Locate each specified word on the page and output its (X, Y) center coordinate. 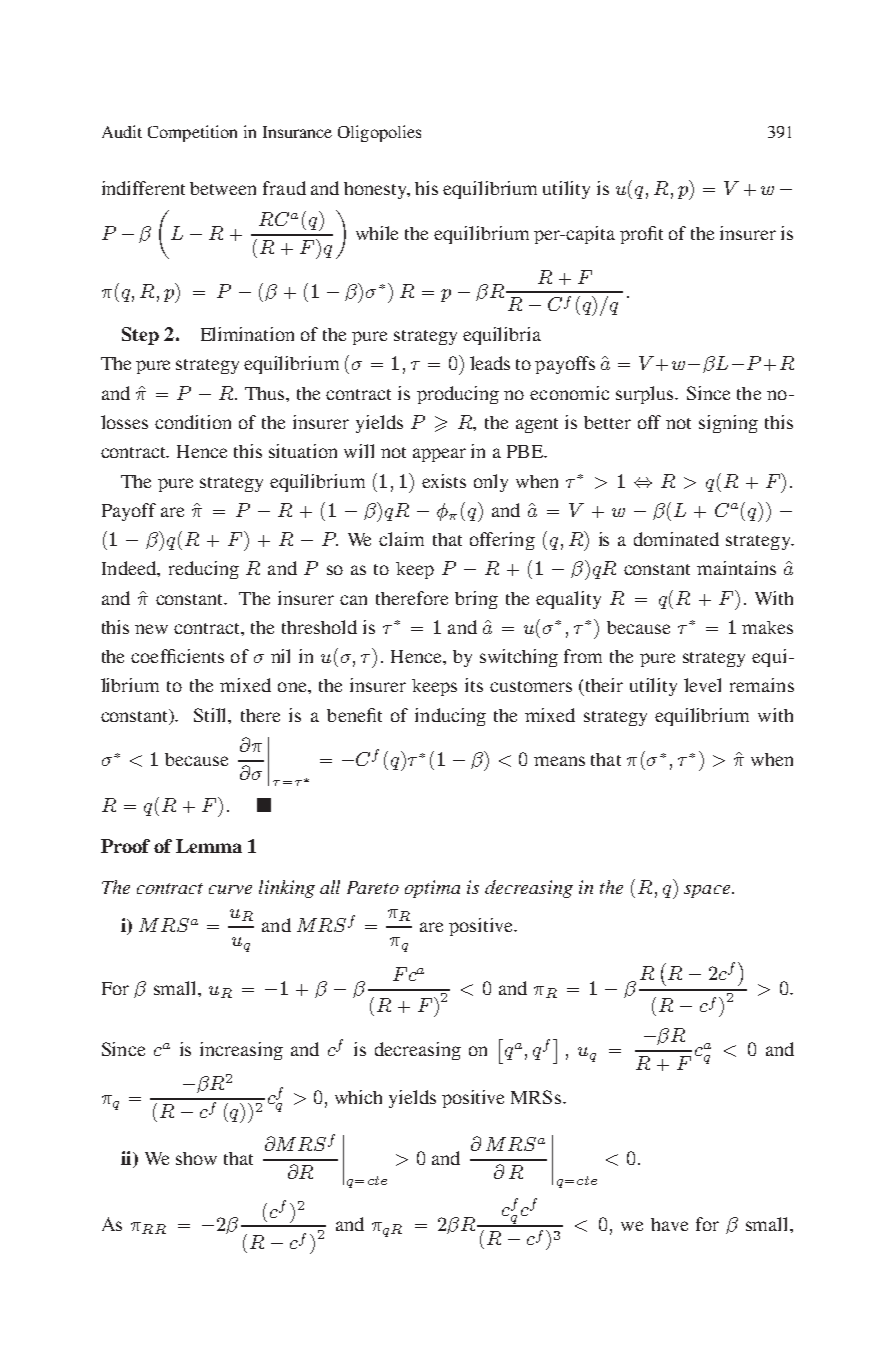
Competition (192, 133)
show (196, 1158)
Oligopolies (379, 133)
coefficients (177, 656)
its (474, 685)
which (358, 1097)
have (669, 1224)
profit (641, 235)
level (702, 685)
